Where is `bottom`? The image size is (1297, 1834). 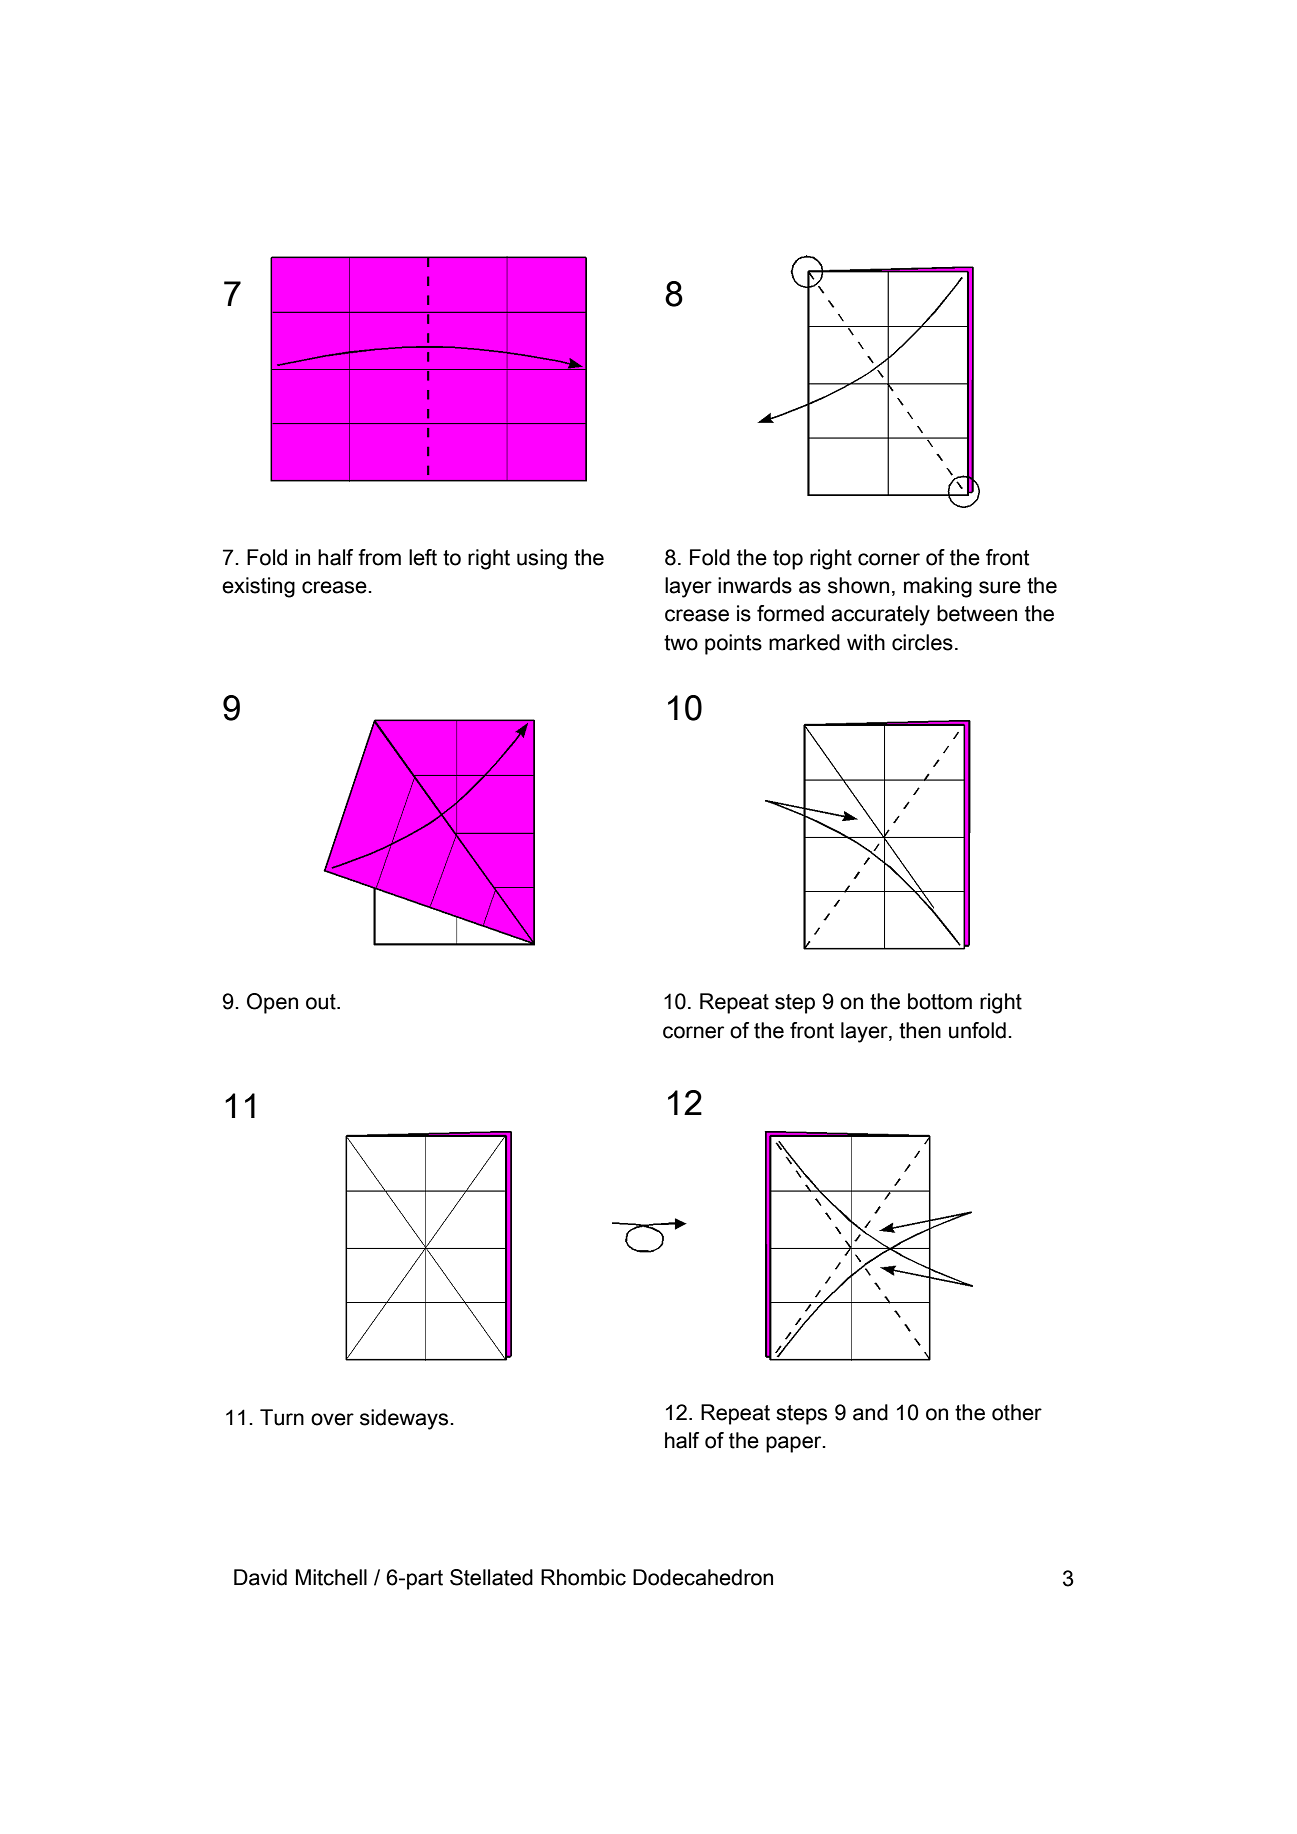
bottom is located at coordinates (940, 1001).
